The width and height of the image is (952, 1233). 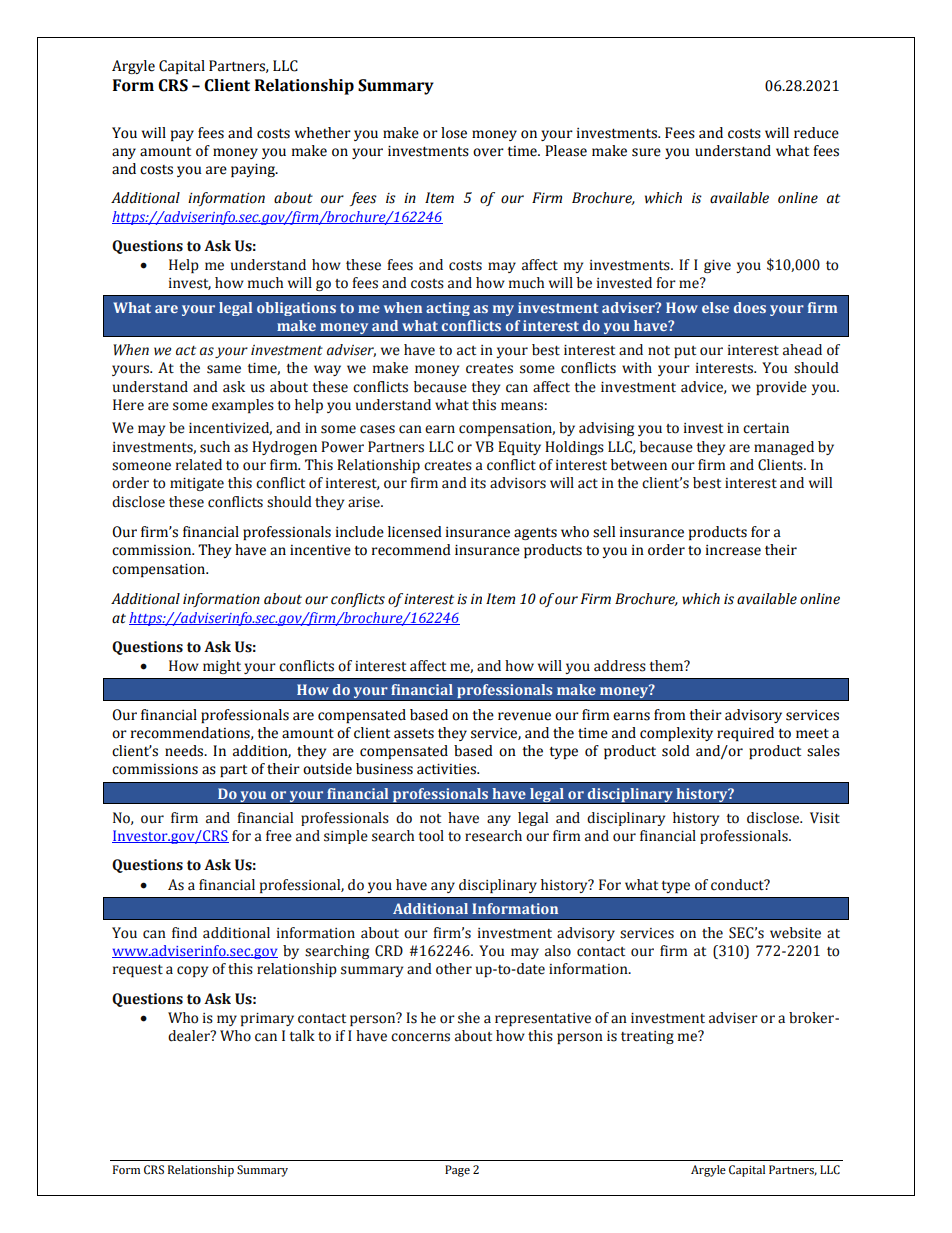 What do you see at coordinates (457, 1171) in the image?
I see `Page` at bounding box center [457, 1171].
